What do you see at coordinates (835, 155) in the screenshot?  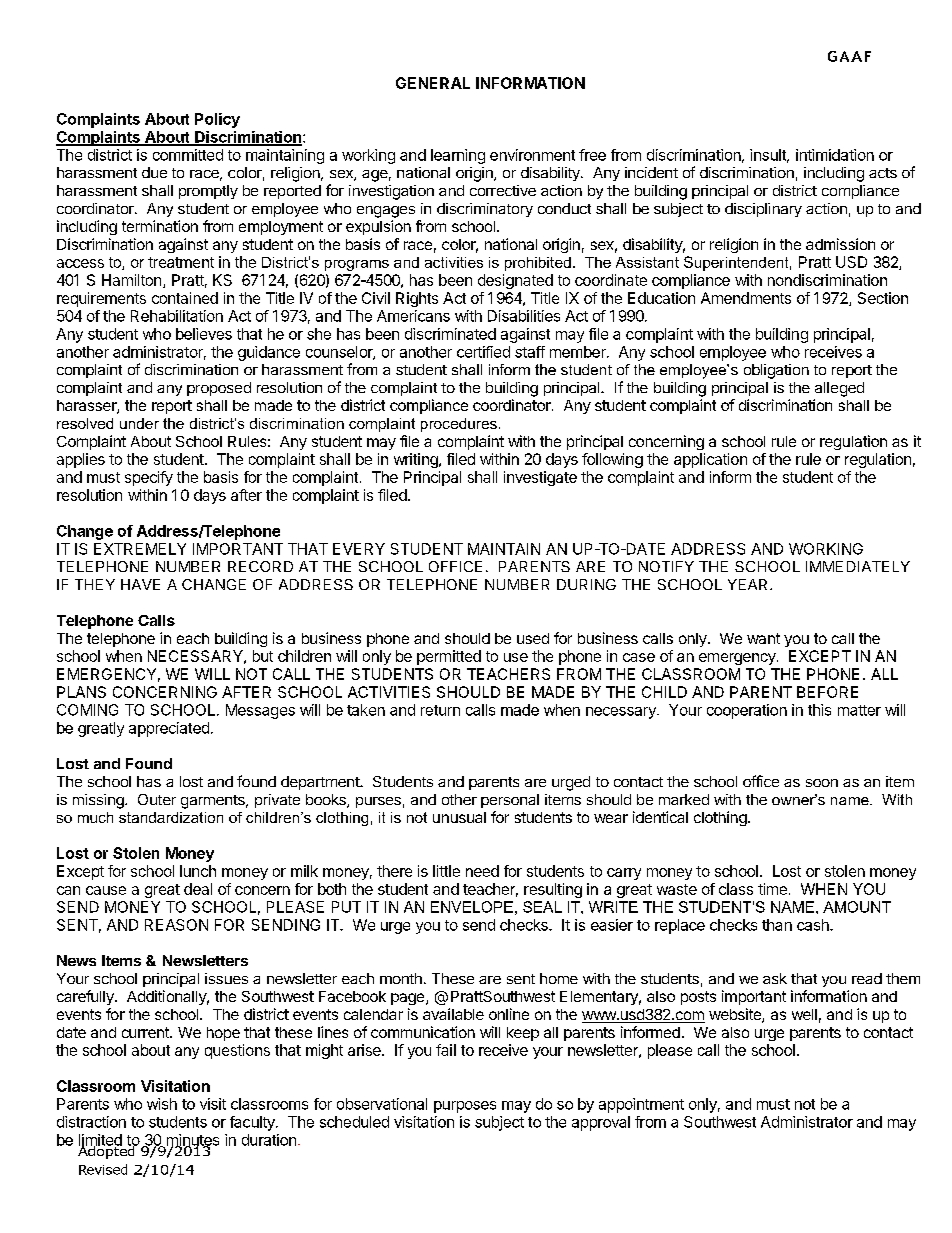 I see `intimidation` at bounding box center [835, 155].
